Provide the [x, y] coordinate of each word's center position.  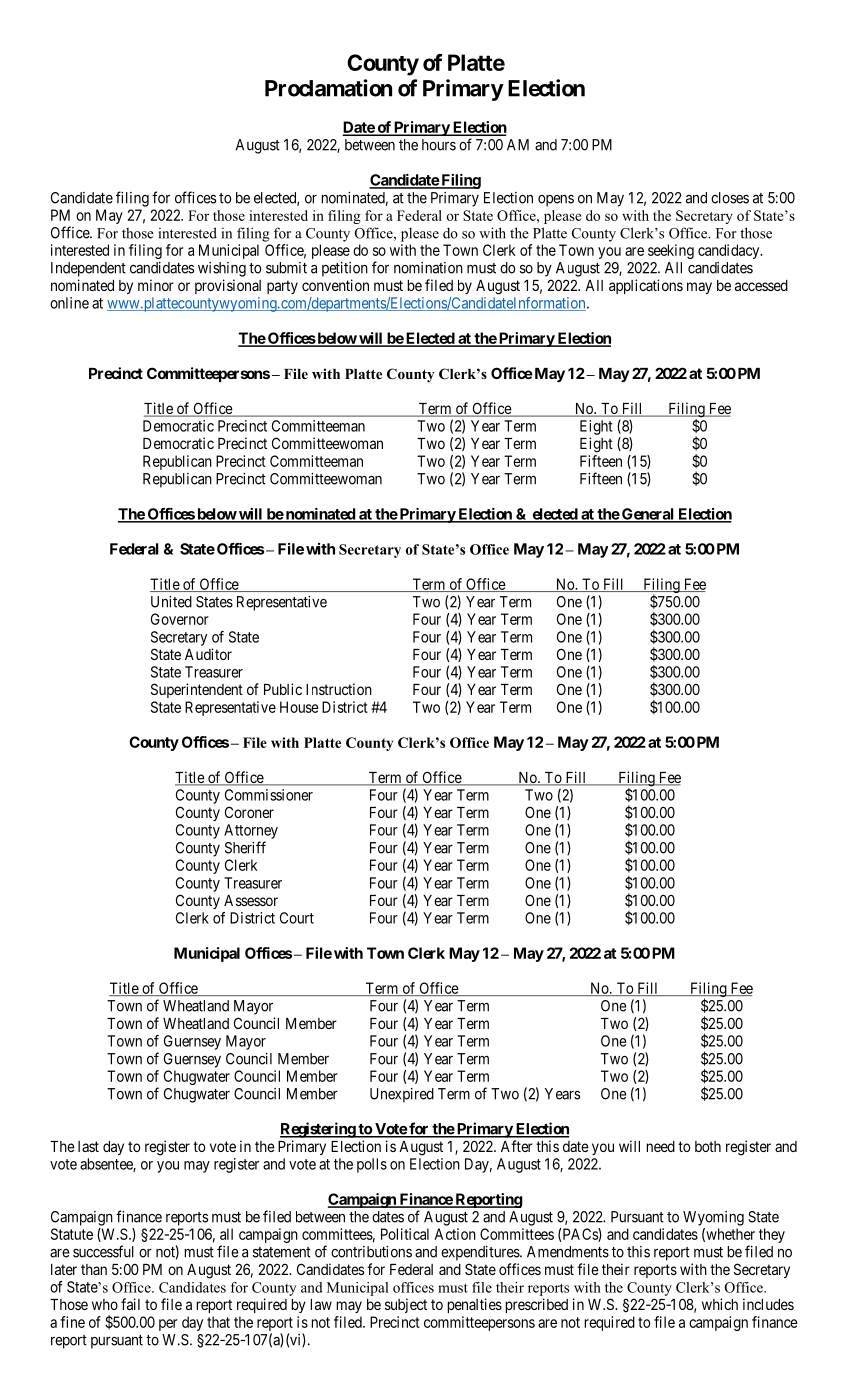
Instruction [339, 689]
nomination [428, 268]
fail [130, 1304]
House [299, 707]
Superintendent [197, 690]
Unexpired [402, 1095]
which [720, 1304]
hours [439, 145]
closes [730, 198]
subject [406, 1305]
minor [156, 285]
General [648, 515]
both [708, 1146]
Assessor [251, 900]
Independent [88, 269]
